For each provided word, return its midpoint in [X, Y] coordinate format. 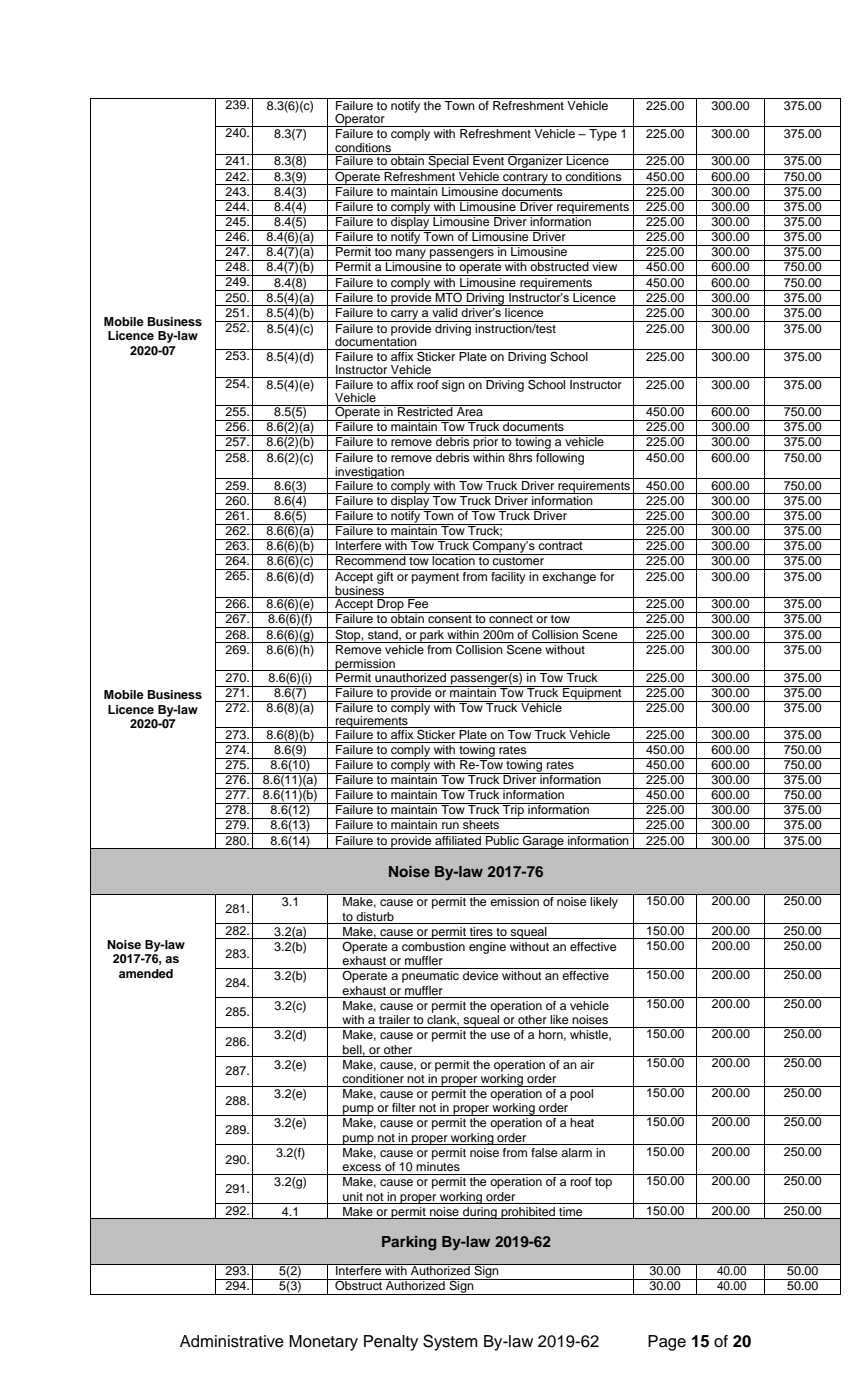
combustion [433, 946]
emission [515, 901]
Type [603, 133]
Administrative [232, 1341]
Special [448, 162]
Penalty [391, 1343]
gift [385, 576]
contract [560, 544]
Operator [360, 120]
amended [146, 973]
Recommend [371, 559]
